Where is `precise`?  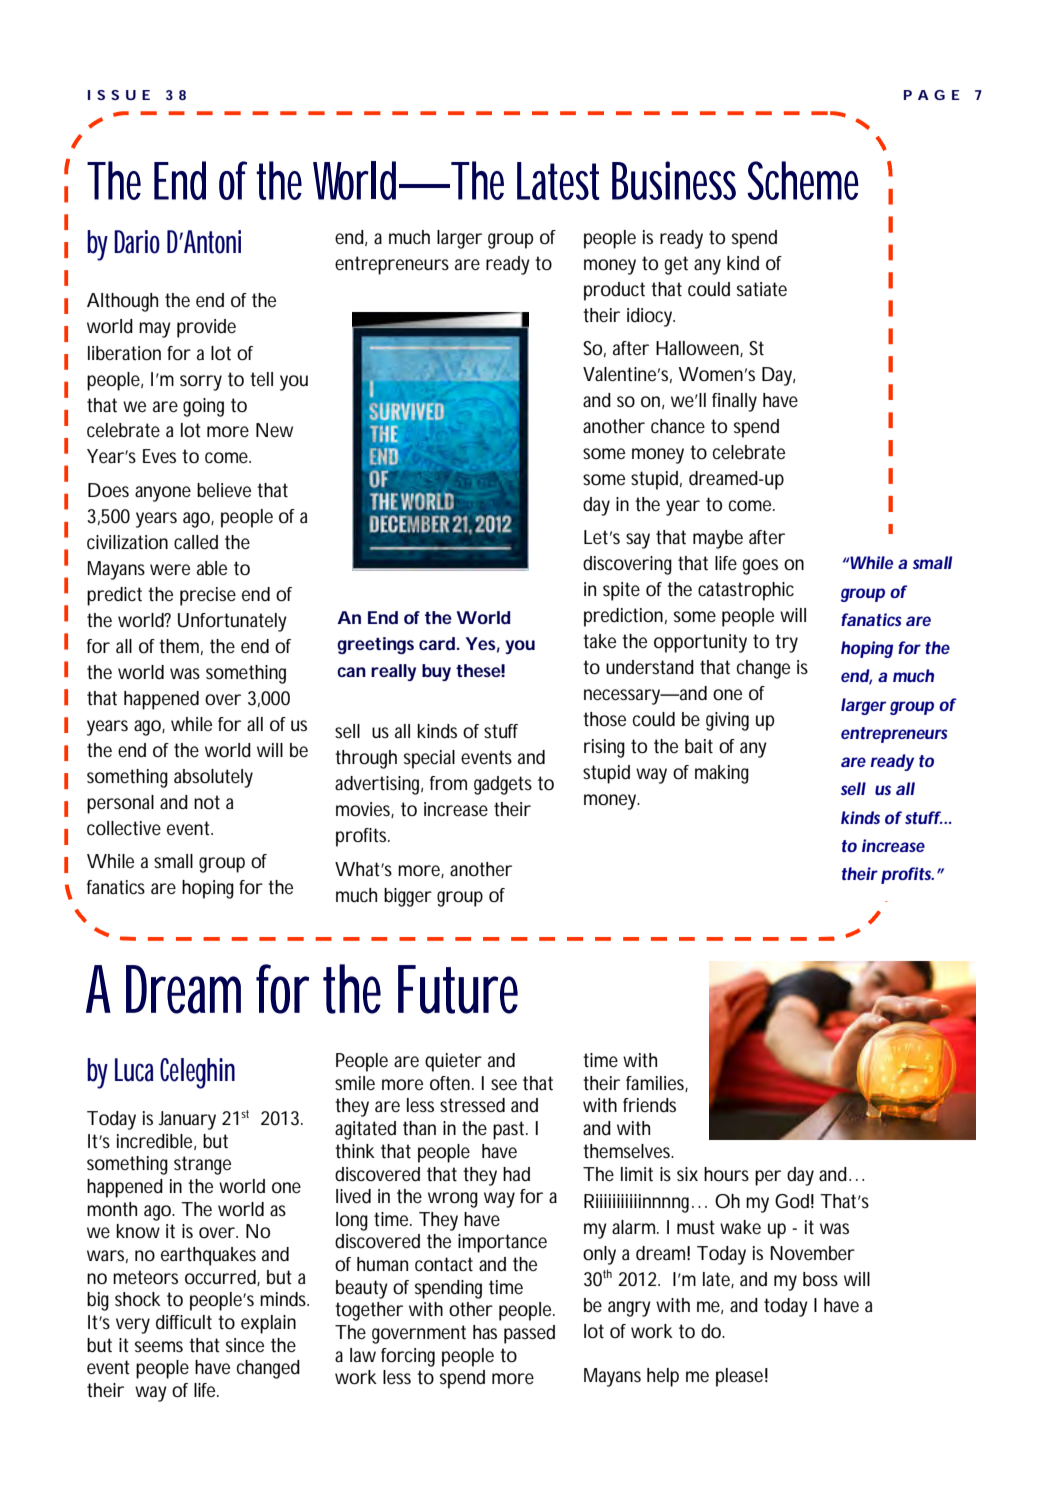 precise is located at coordinates (208, 596).
